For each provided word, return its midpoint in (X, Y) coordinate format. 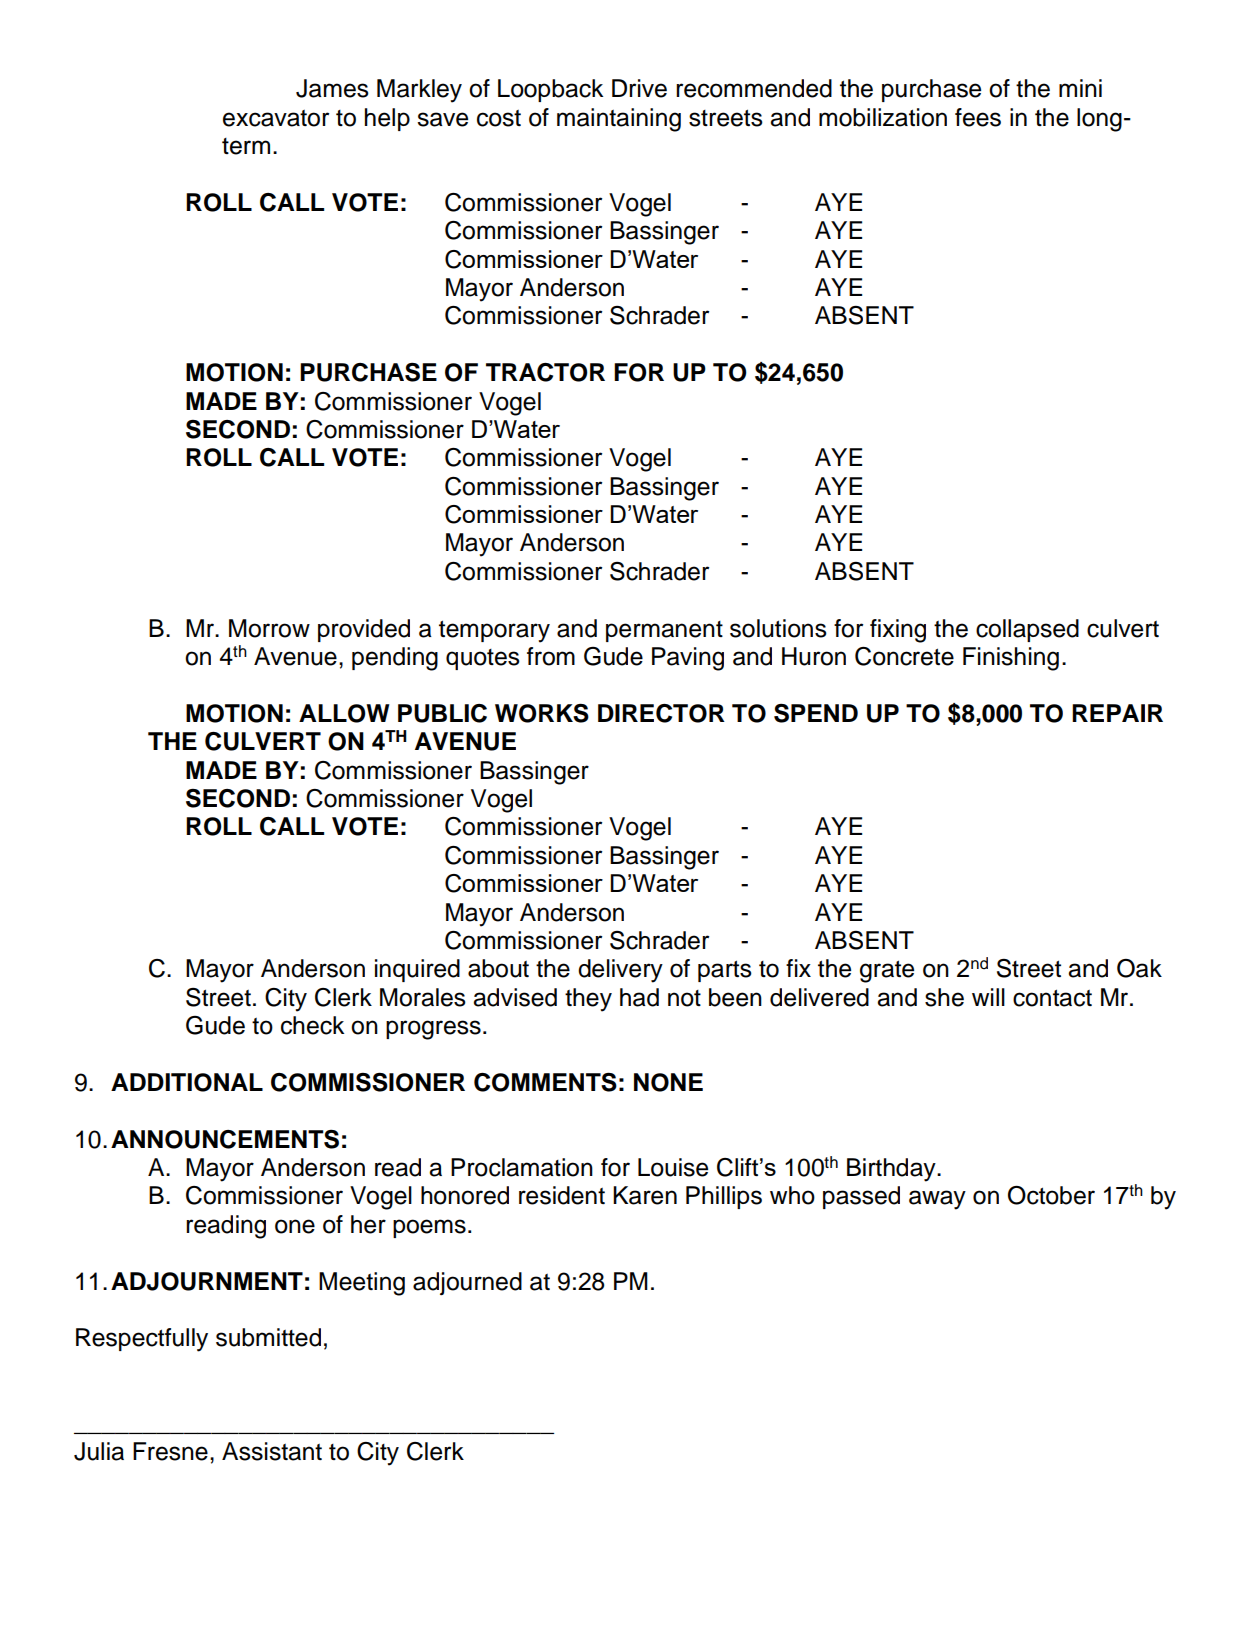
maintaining (619, 120)
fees (978, 117)
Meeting (362, 1284)
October (1051, 1195)
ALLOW (344, 713)
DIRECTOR (661, 713)
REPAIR (1117, 713)
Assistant (272, 1451)
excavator (276, 118)
